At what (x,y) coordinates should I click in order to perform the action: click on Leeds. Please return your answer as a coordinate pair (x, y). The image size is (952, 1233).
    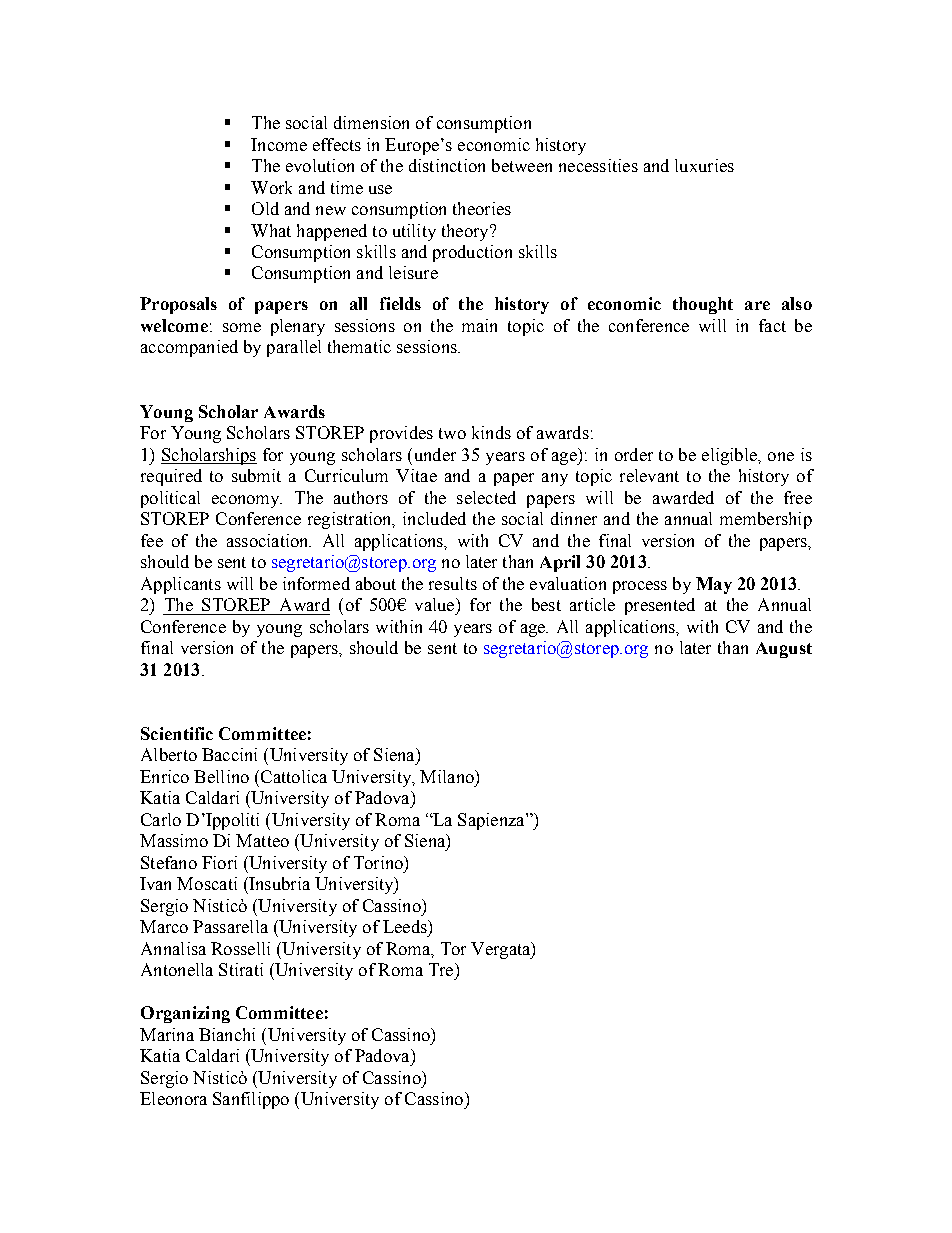
    Looking at the image, I should click on (406, 926).
